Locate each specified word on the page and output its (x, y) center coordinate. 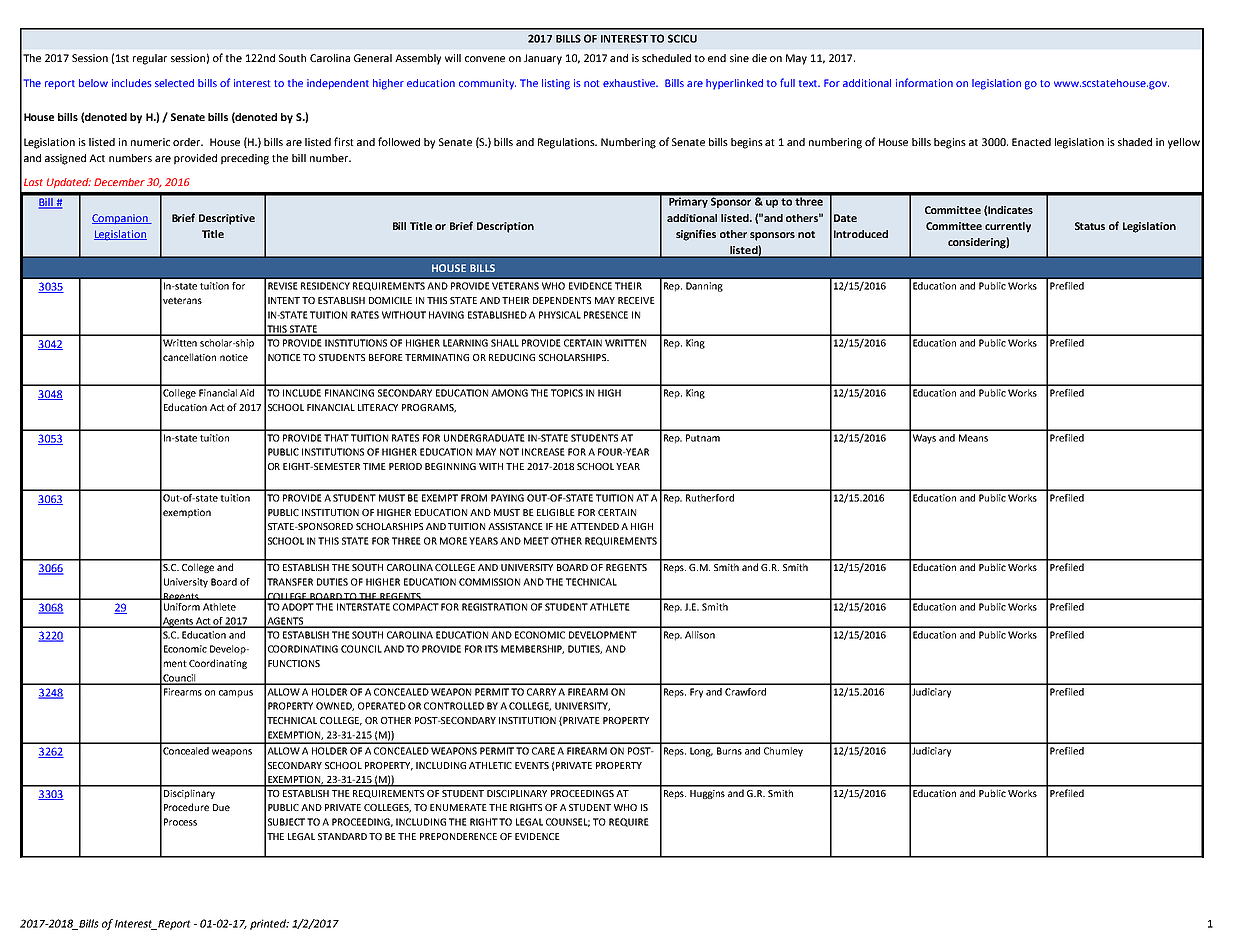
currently (1008, 227)
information (924, 82)
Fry (696, 693)
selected (174, 83)
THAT (336, 438)
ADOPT (298, 607)
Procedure (186, 807)
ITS (491, 649)
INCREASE (543, 452)
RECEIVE (636, 300)
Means (973, 438)
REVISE (282, 286)
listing (556, 84)
